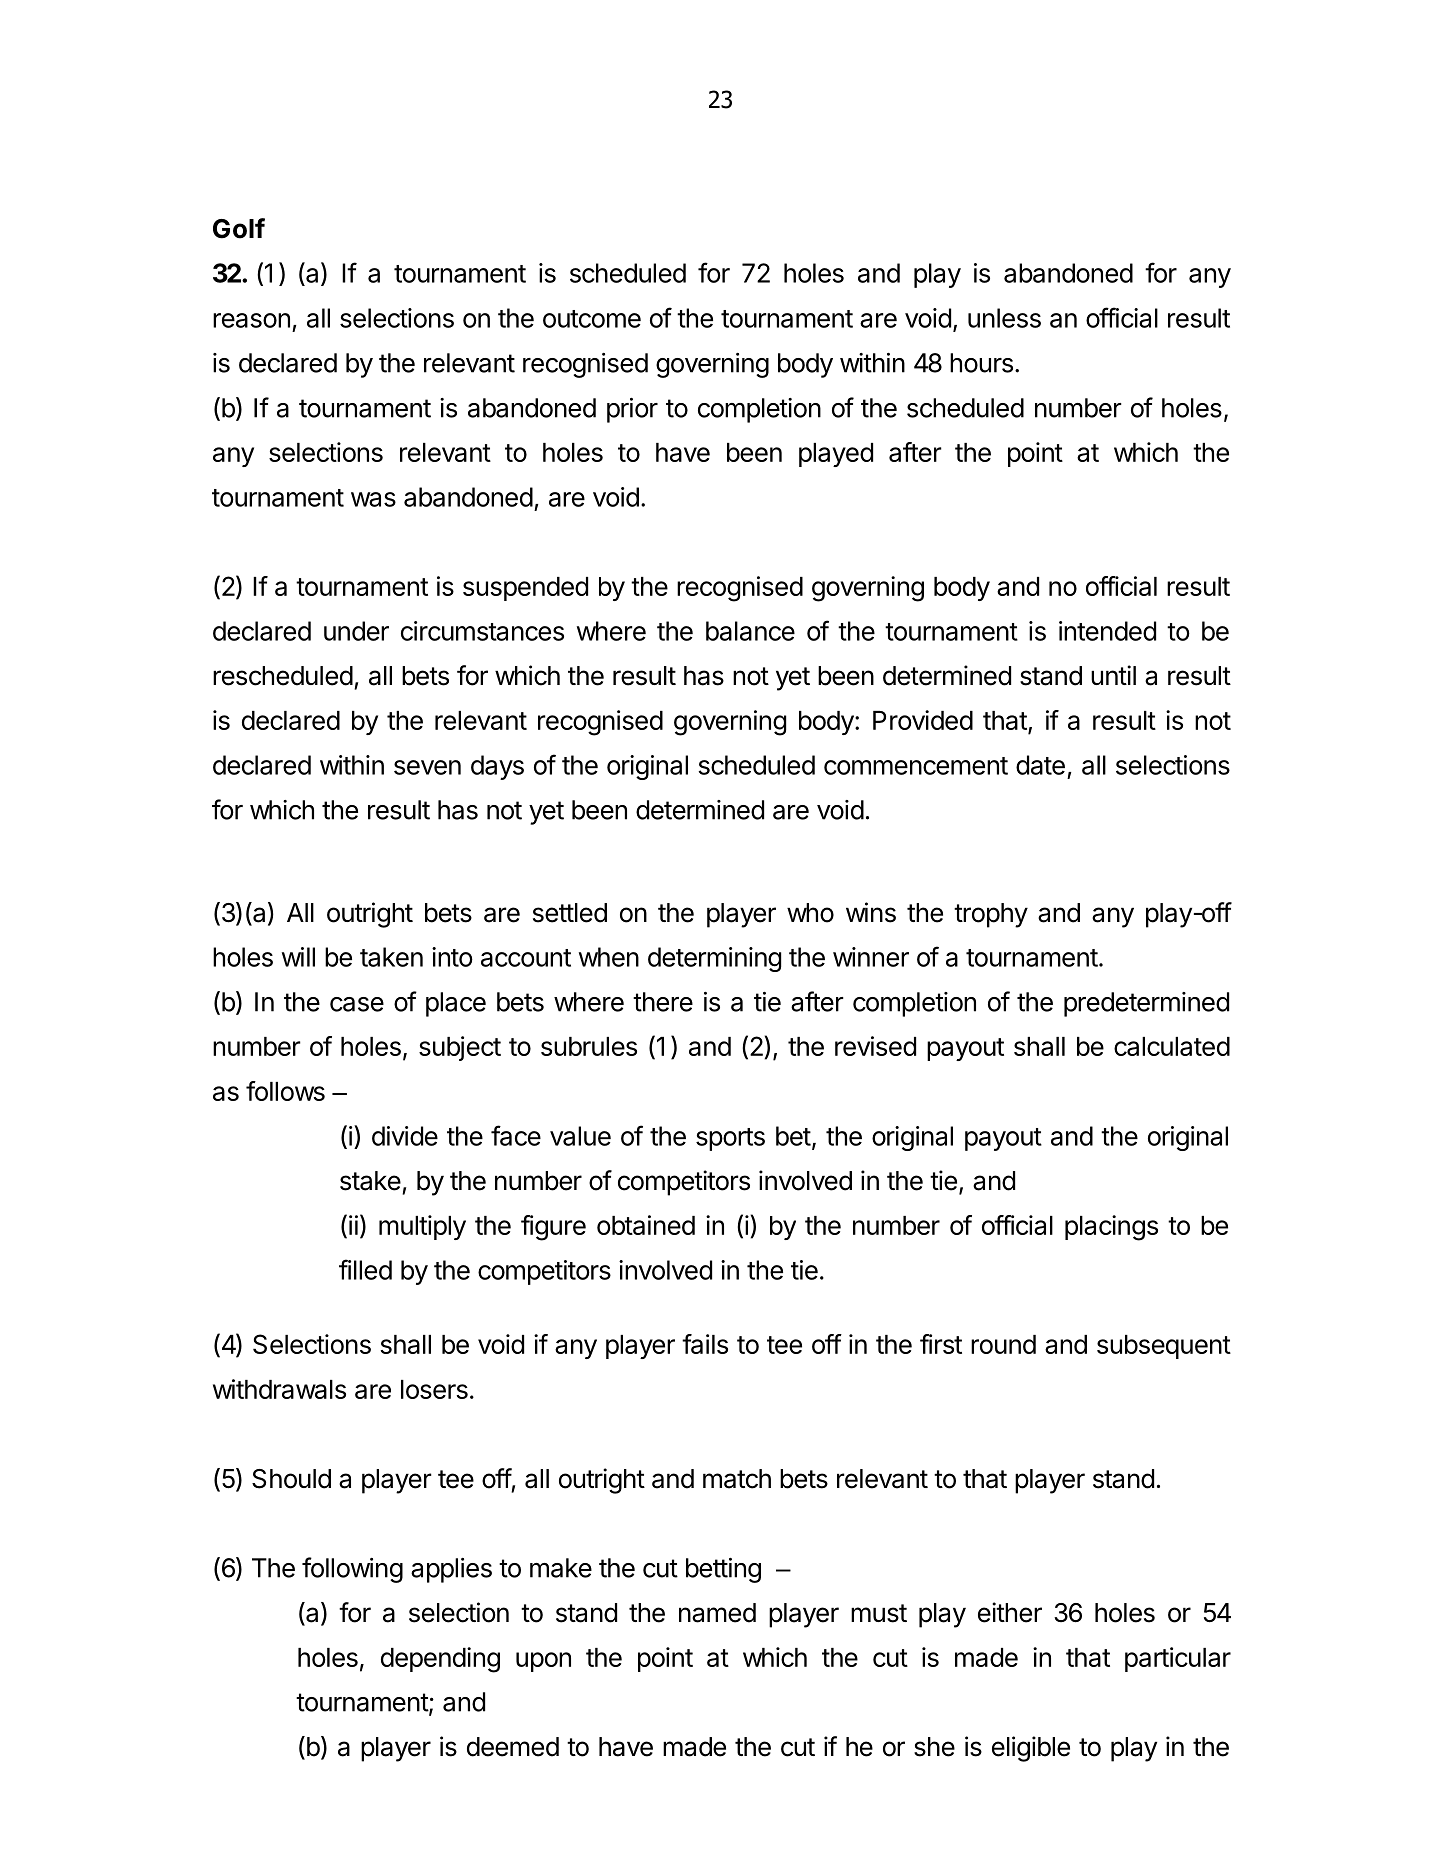  I want to click on outcome, so click(592, 319).
